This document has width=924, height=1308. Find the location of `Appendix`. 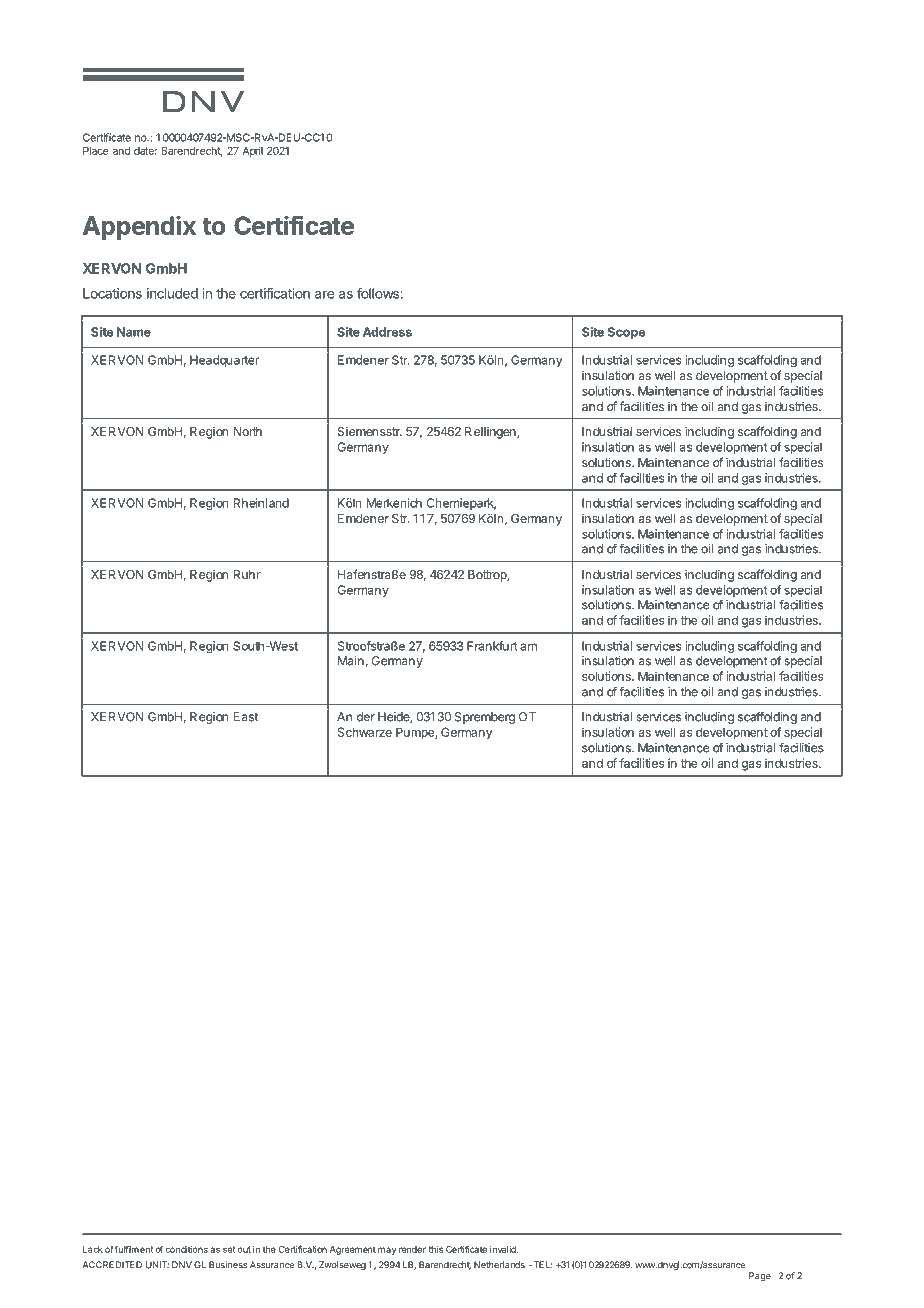

Appendix is located at coordinates (139, 227).
